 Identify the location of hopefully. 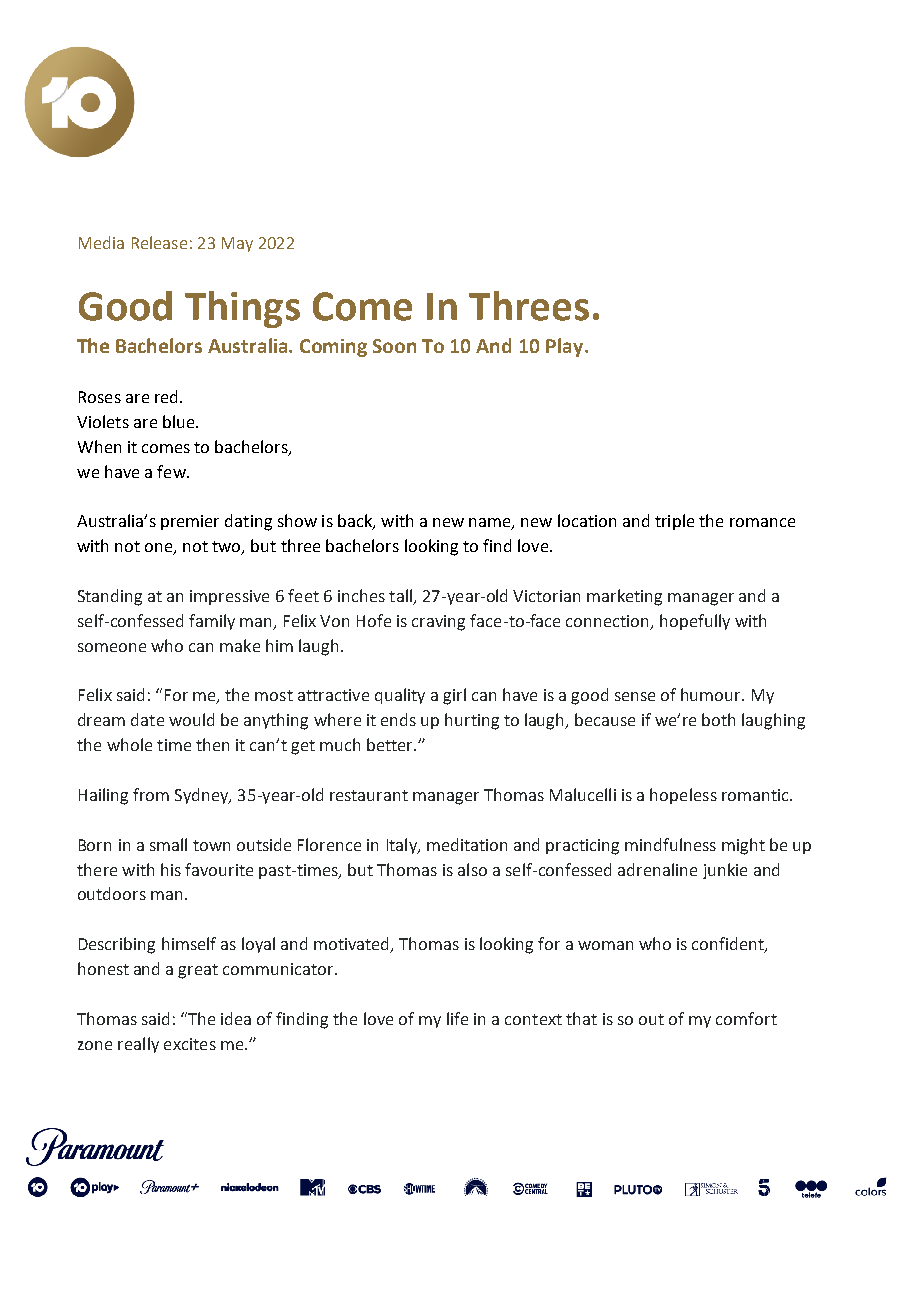
(695, 622).
